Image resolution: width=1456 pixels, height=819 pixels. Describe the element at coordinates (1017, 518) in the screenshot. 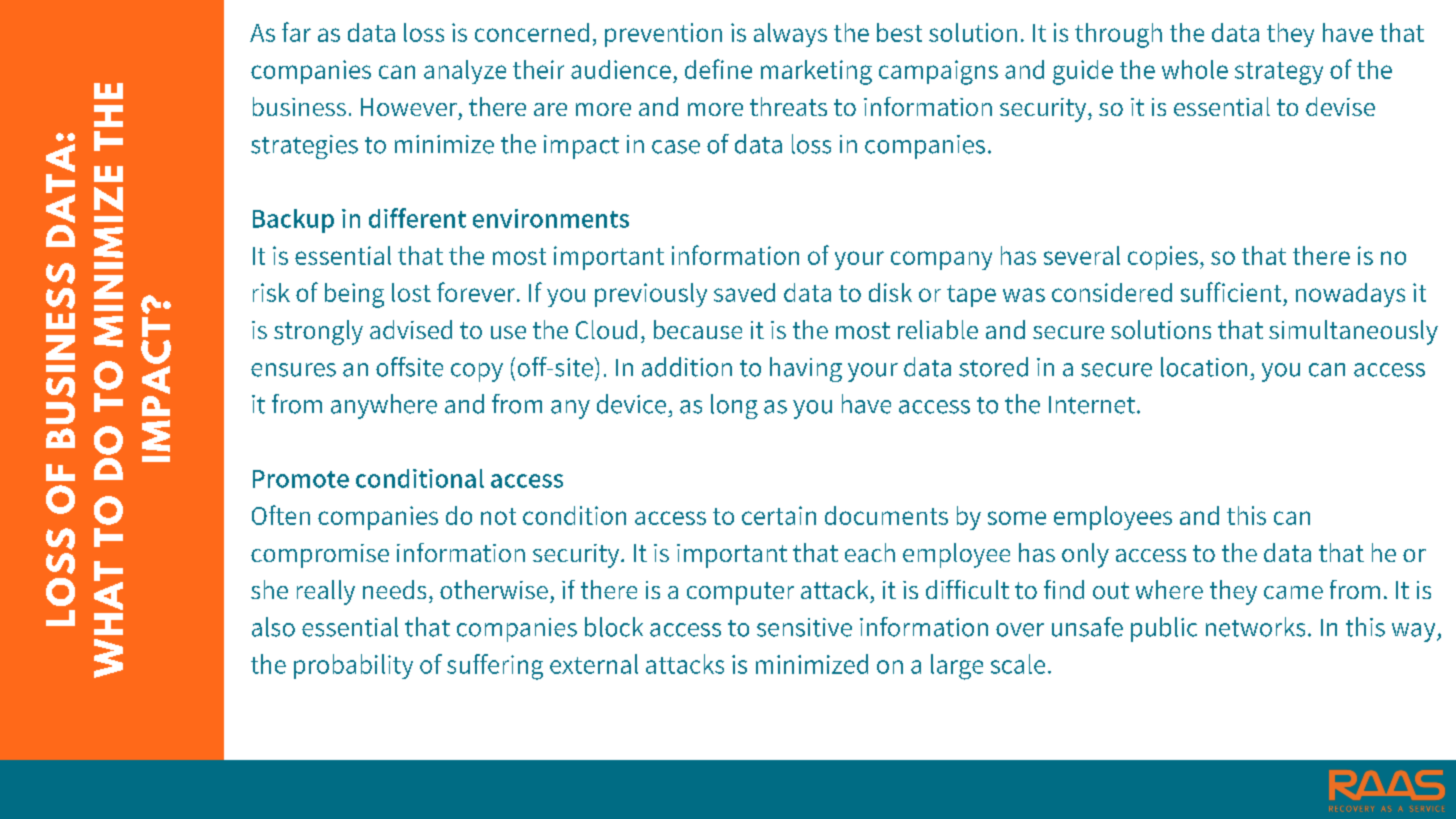

I see `some` at that location.
